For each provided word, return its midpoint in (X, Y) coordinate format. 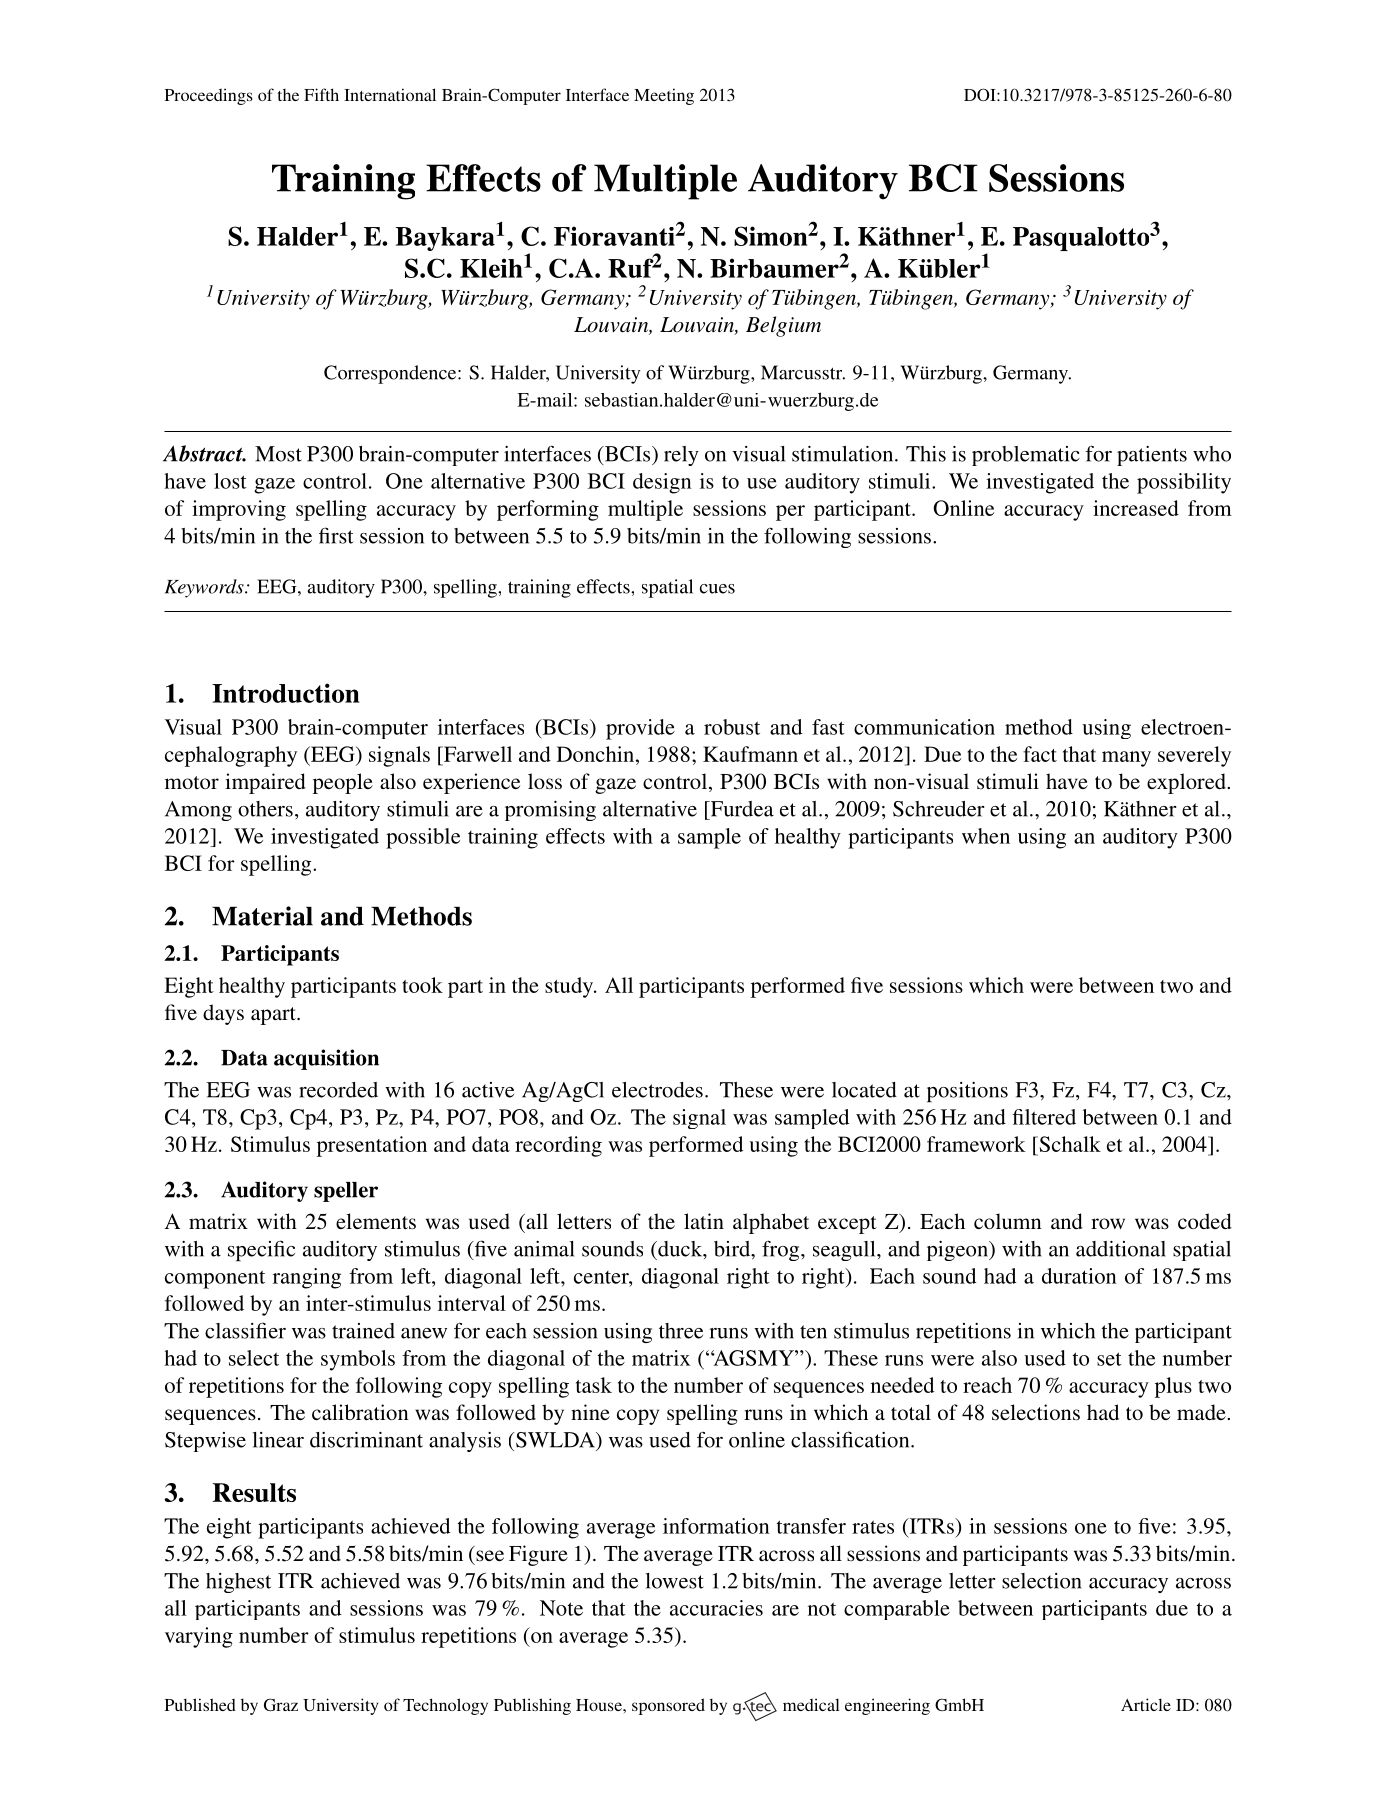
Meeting (664, 96)
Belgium (783, 326)
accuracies (716, 1608)
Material (262, 916)
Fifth (321, 94)
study (570, 987)
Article (1146, 1704)
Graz (281, 1705)
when (986, 836)
